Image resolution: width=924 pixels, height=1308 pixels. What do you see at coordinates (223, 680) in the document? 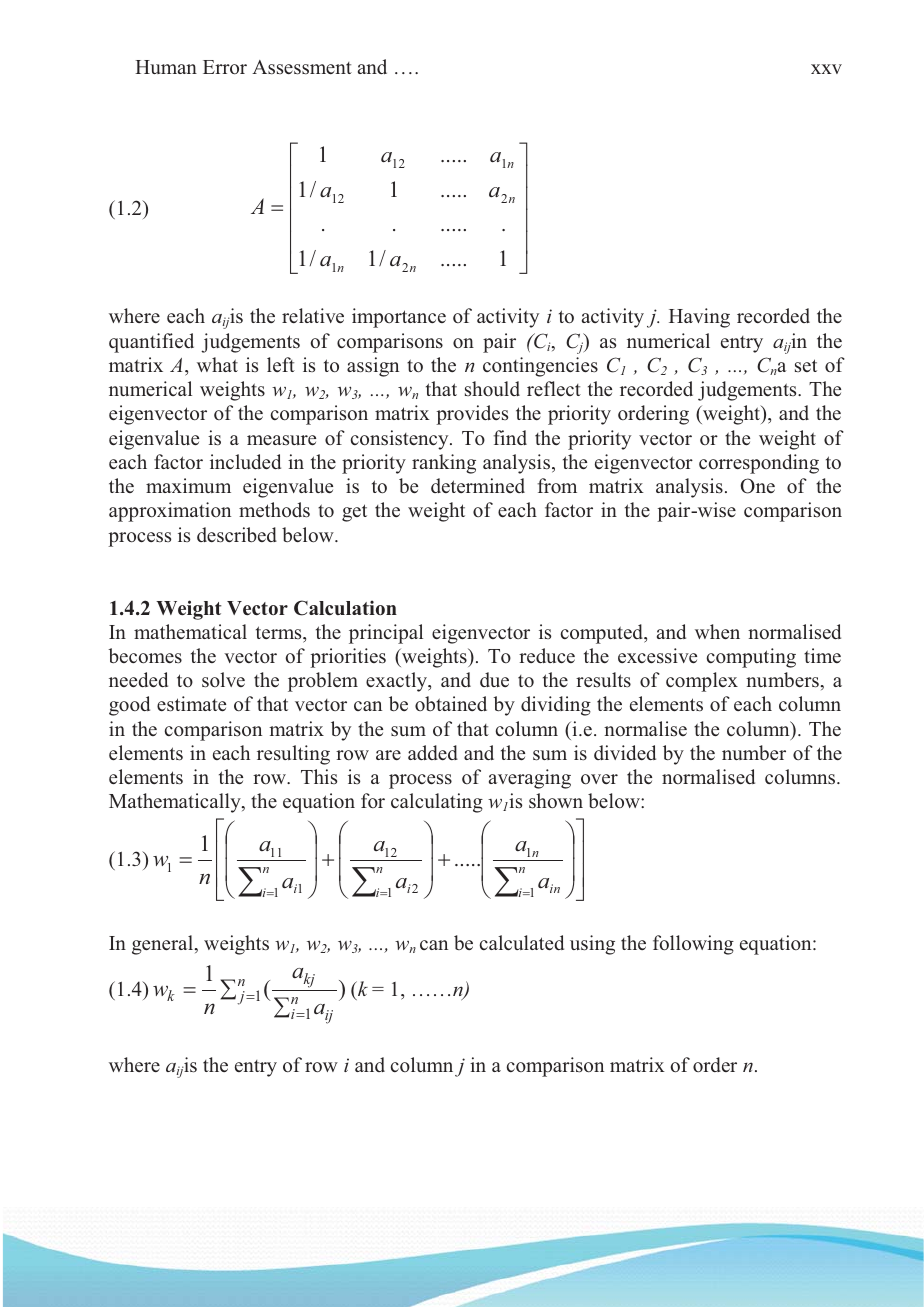
I see `solve` at bounding box center [223, 680].
